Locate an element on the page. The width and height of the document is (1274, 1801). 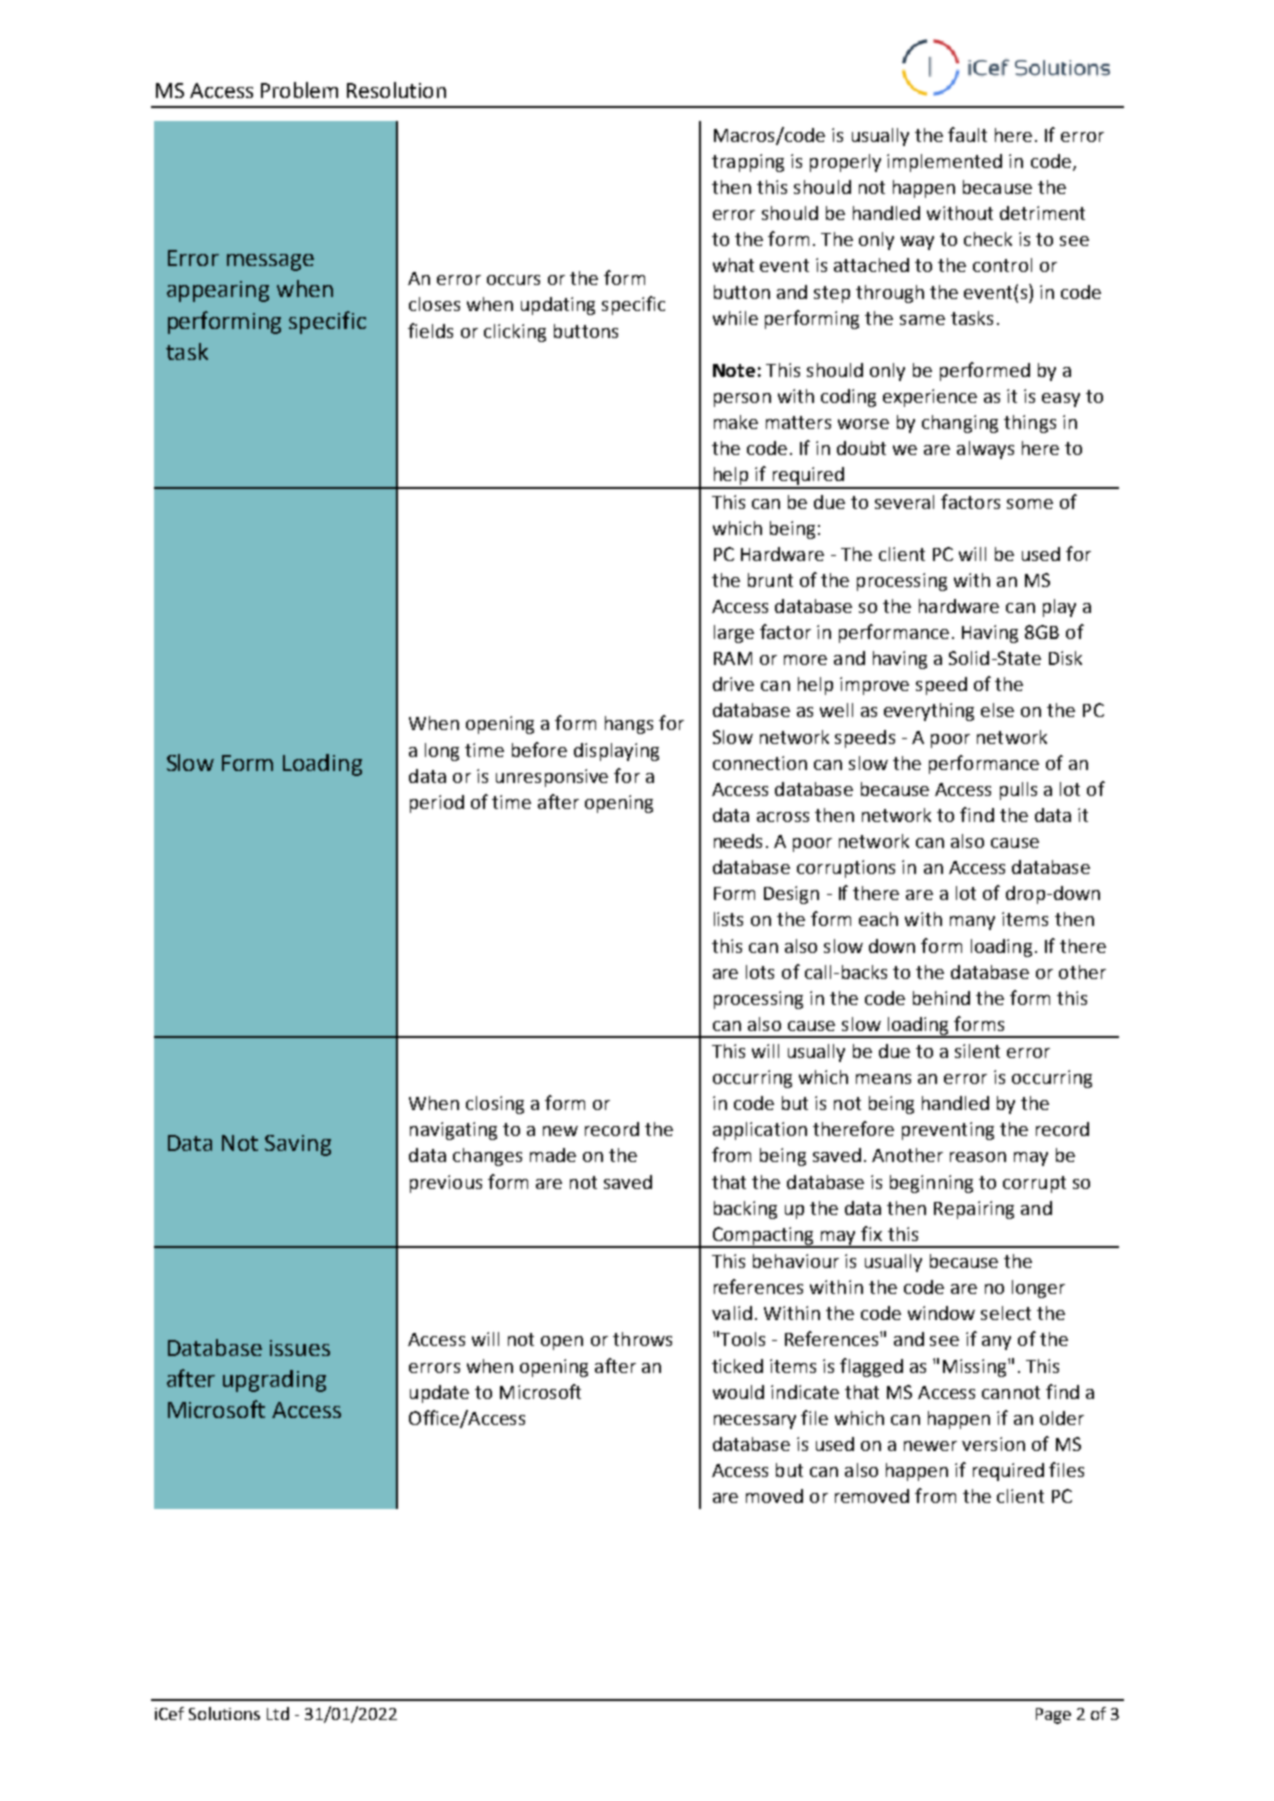
lists is located at coordinates (728, 919).
